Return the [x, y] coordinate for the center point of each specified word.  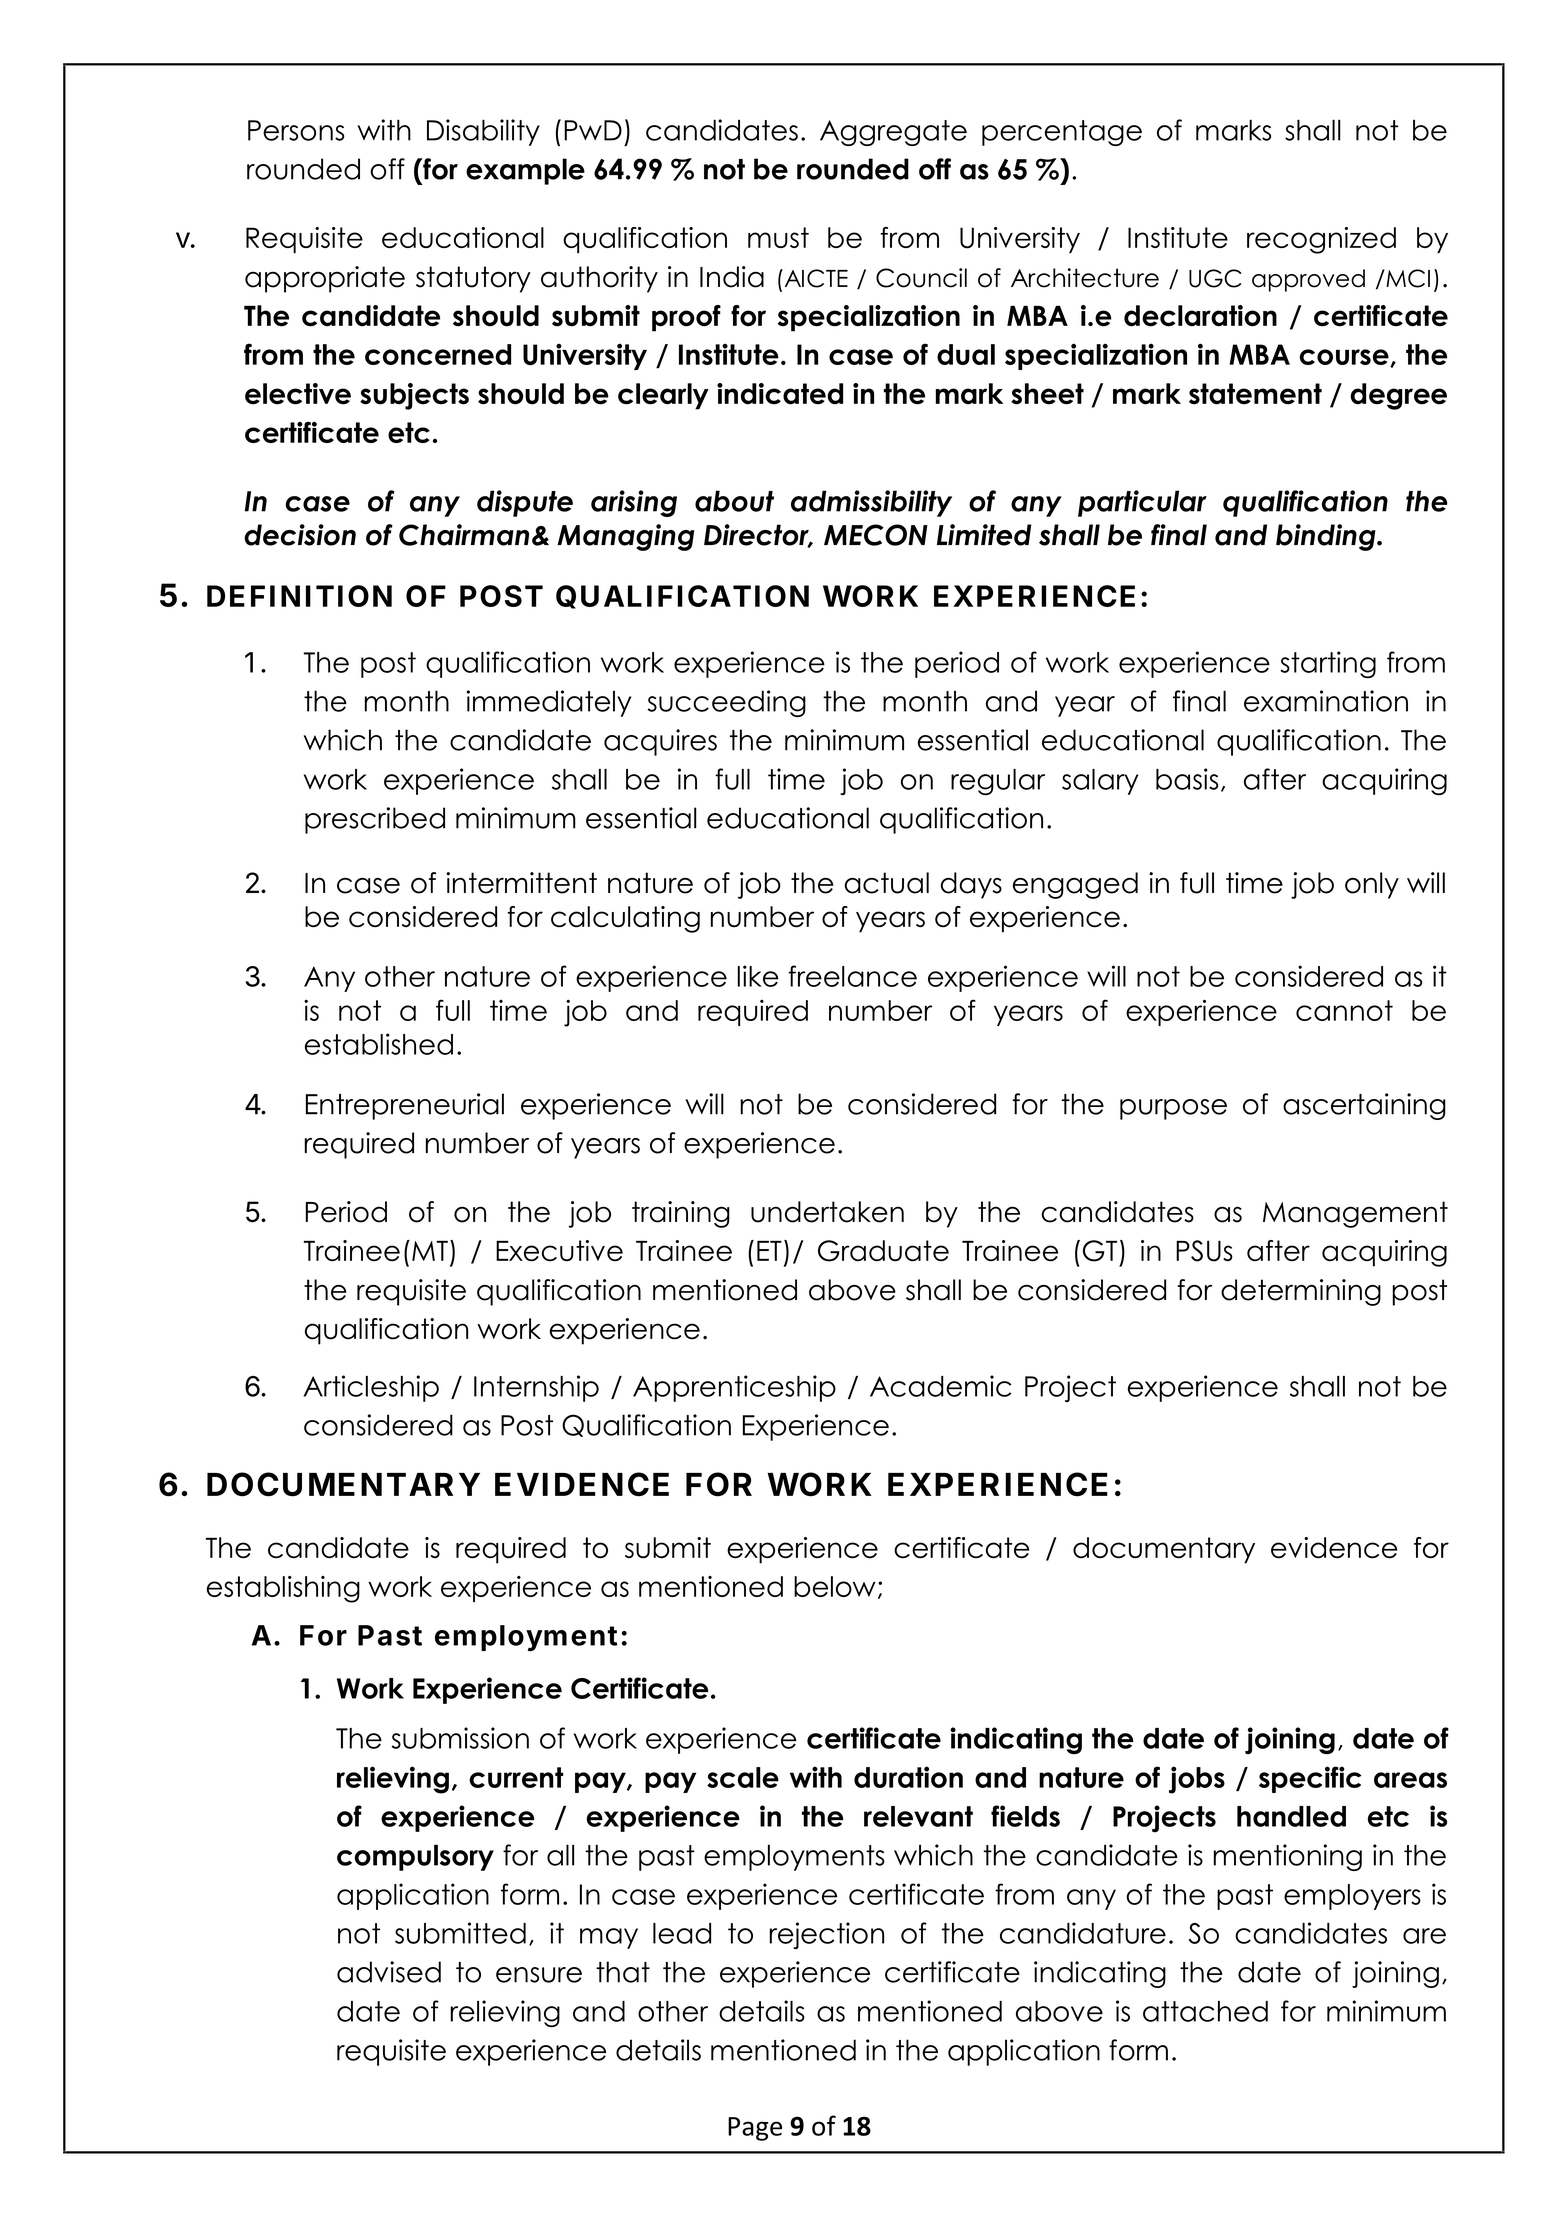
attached [1205, 2011]
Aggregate [893, 133]
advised [389, 1972]
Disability [483, 132]
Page [755, 2129]
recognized [1321, 240]
